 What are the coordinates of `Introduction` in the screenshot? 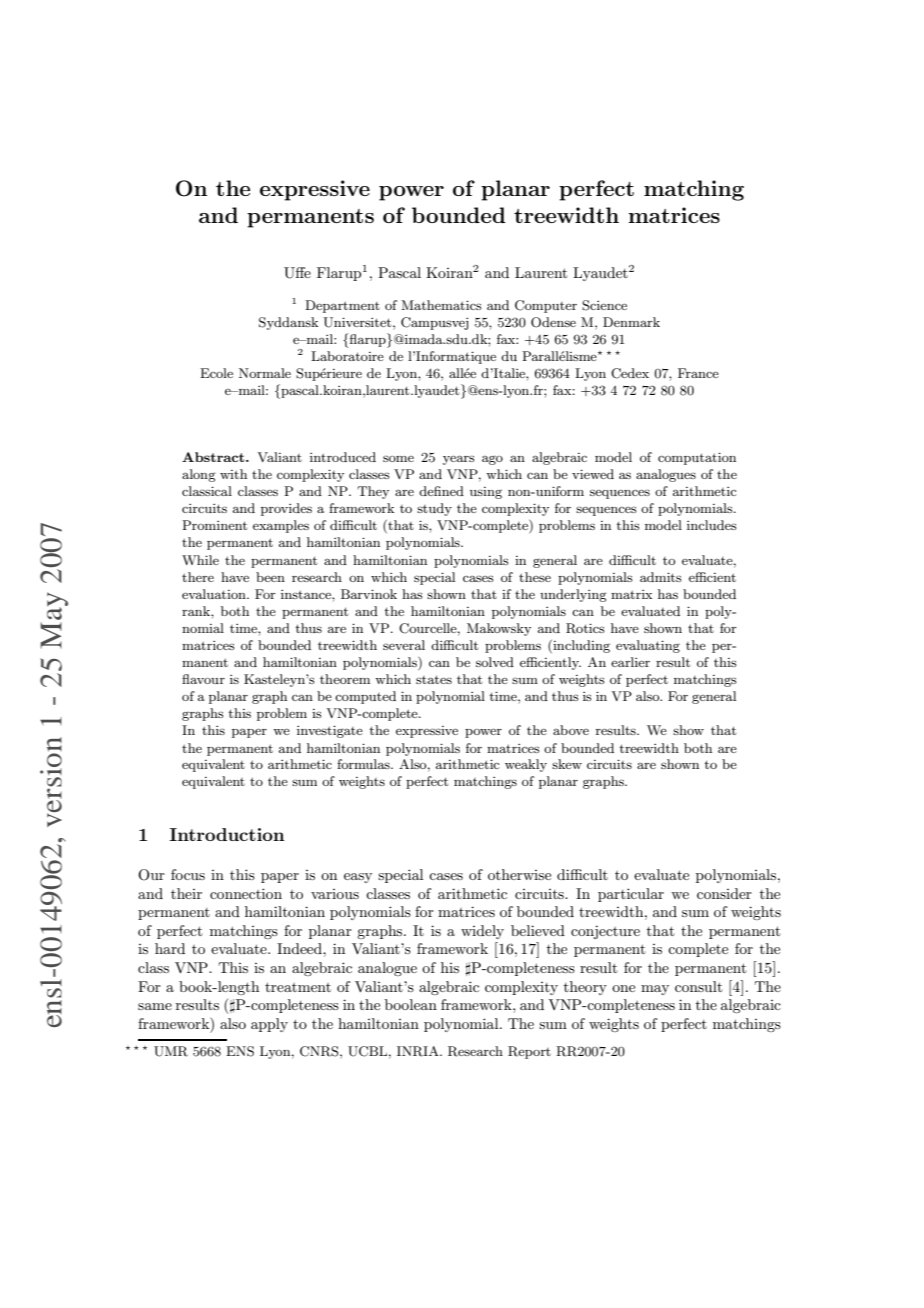 It's located at (227, 834).
